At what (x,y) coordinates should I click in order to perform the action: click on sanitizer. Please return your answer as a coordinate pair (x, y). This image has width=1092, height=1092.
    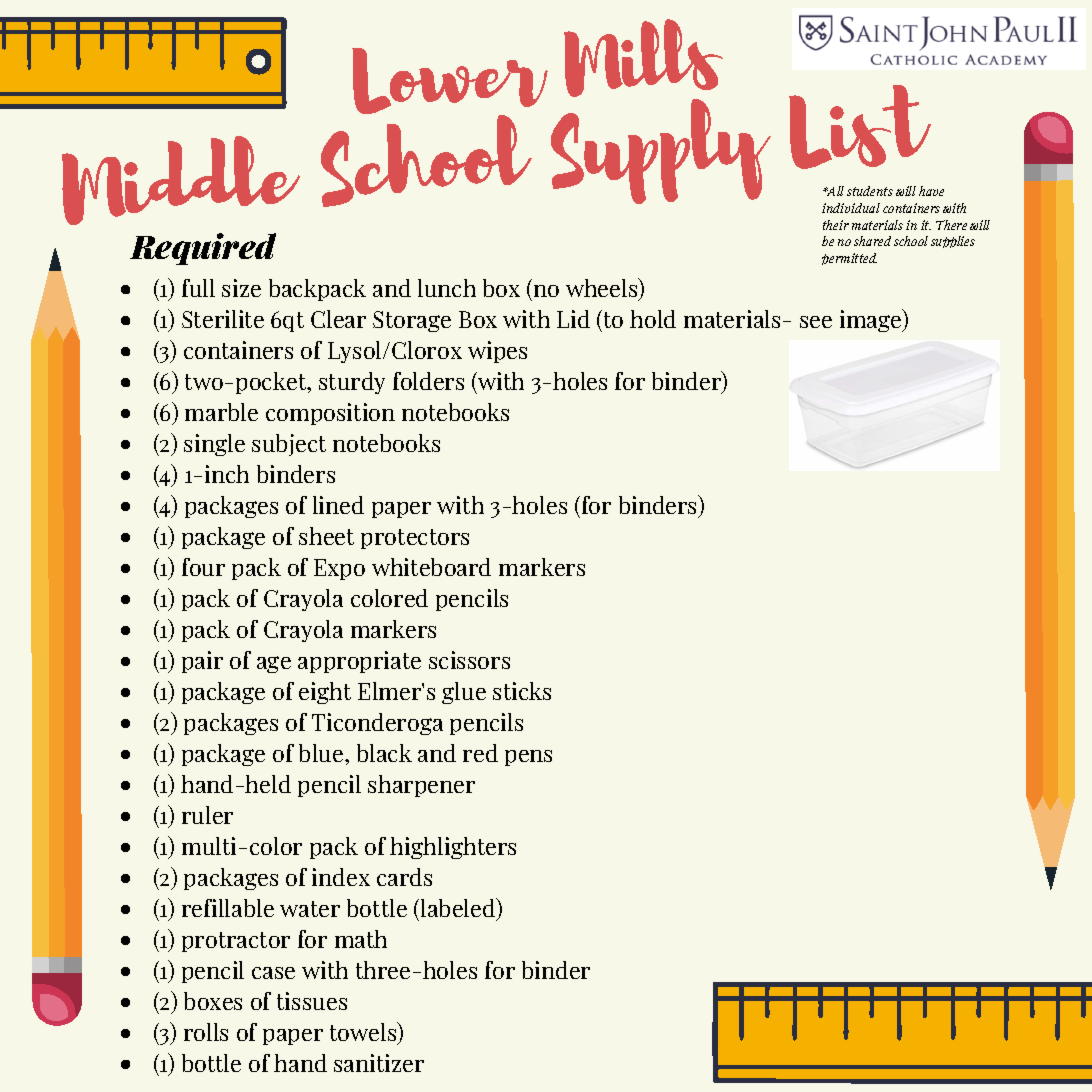
    Looking at the image, I should click on (379, 1063).
